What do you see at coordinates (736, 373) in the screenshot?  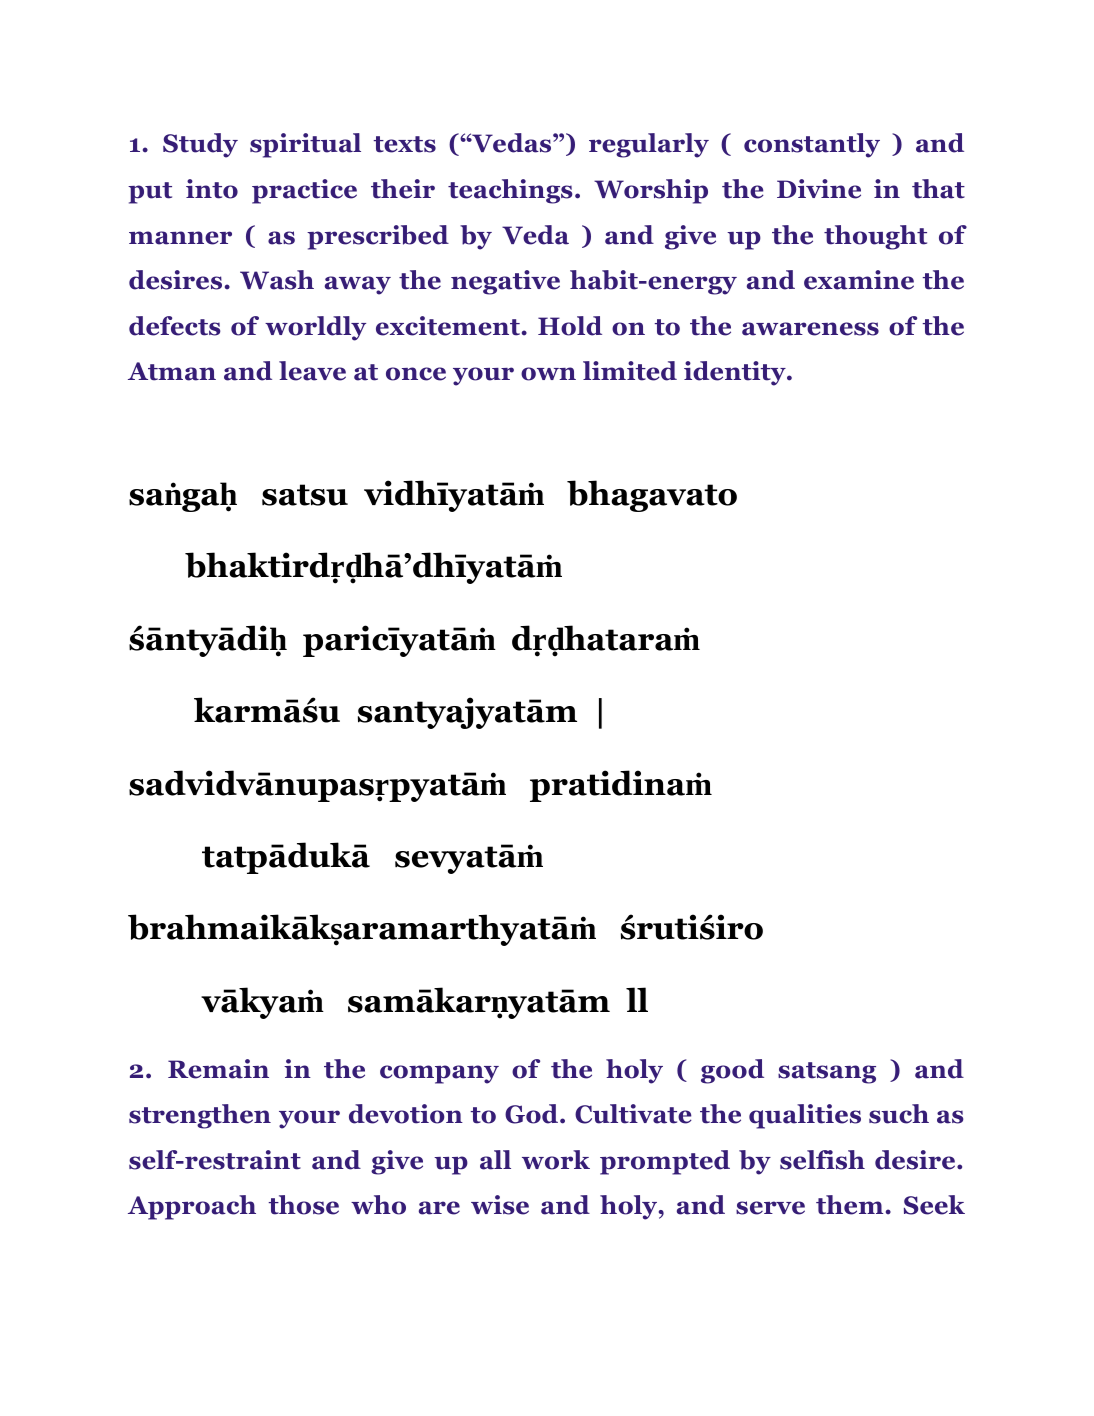 I see `identity` at bounding box center [736, 373].
